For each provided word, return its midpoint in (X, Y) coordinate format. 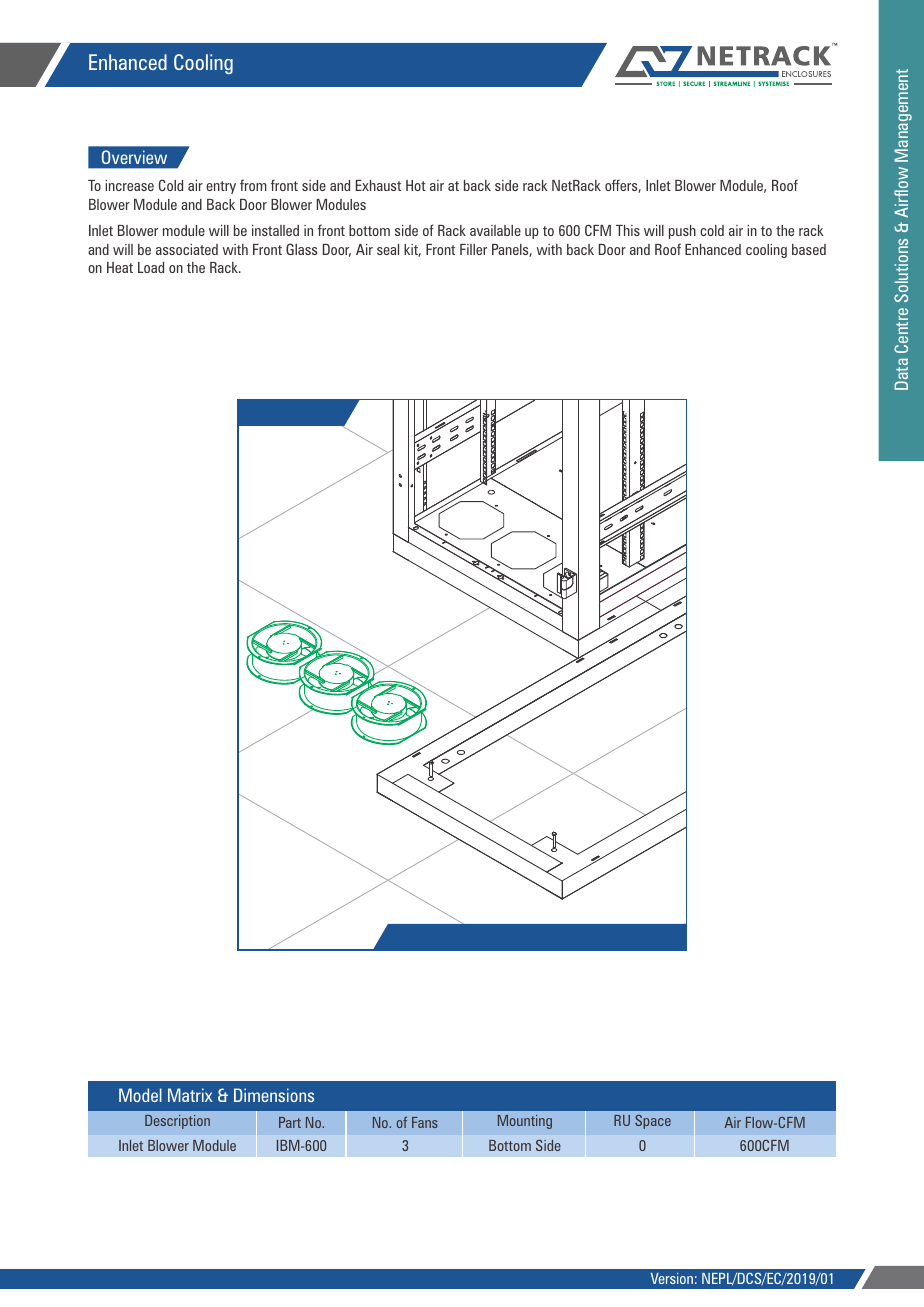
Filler (473, 249)
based (809, 249)
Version (671, 1278)
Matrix (190, 1095)
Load (151, 267)
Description (177, 1122)
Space (653, 1122)
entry (221, 187)
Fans (425, 1122)
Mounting (525, 1122)
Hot (416, 185)
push (682, 232)
